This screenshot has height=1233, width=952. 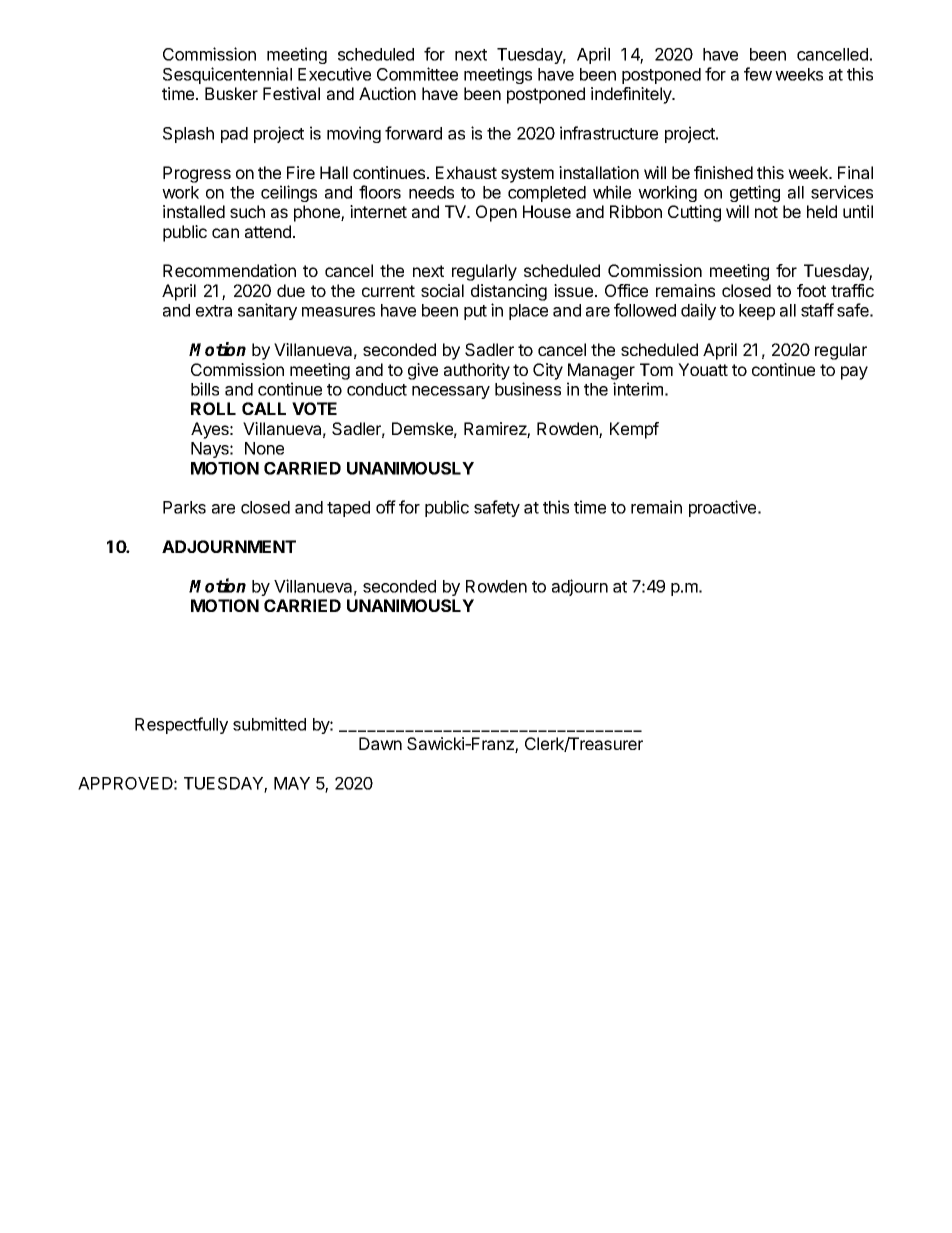 I want to click on pay, so click(x=854, y=373).
